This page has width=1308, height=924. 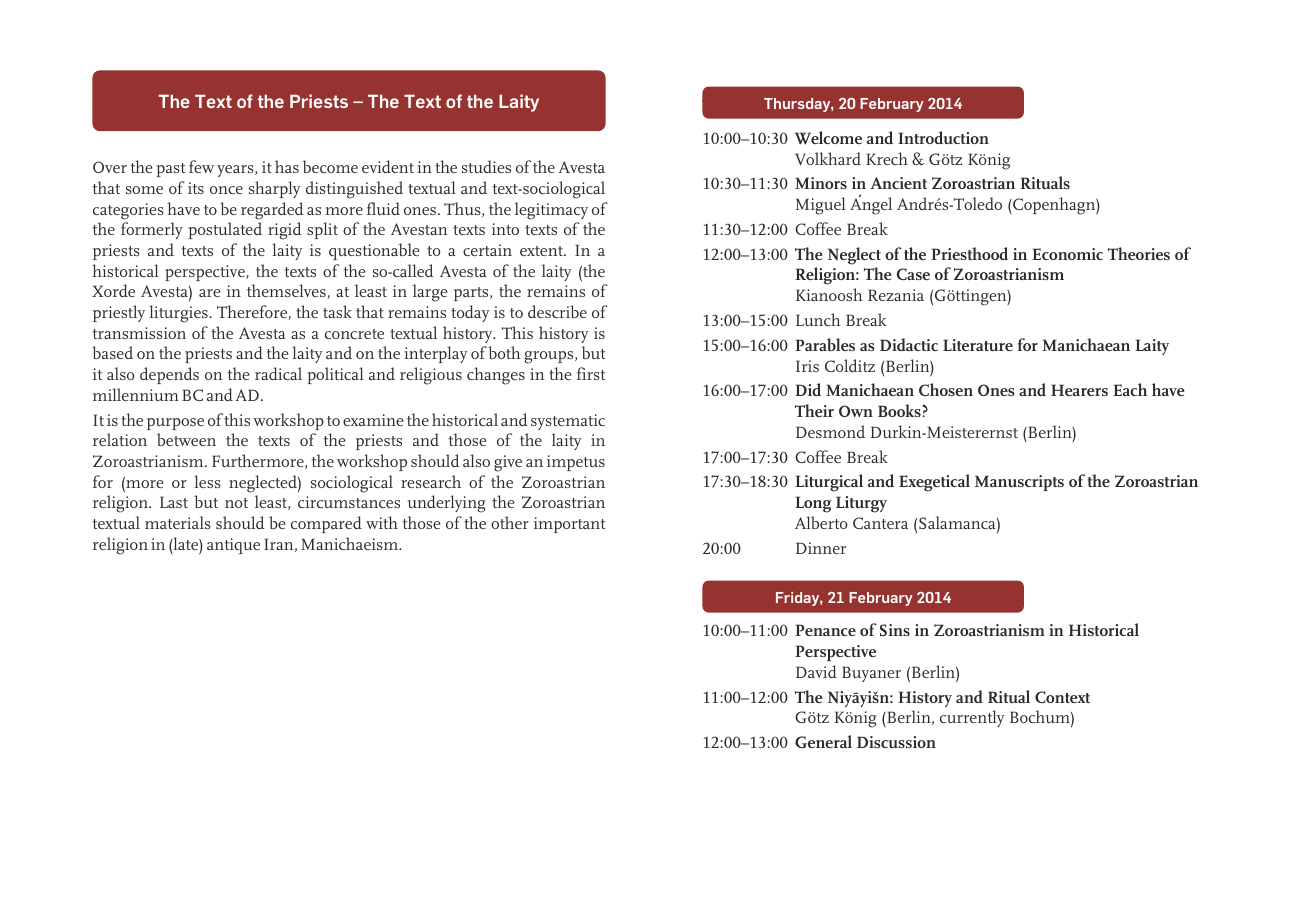 What do you see at coordinates (201, 166) in the page?
I see `few` at bounding box center [201, 166].
